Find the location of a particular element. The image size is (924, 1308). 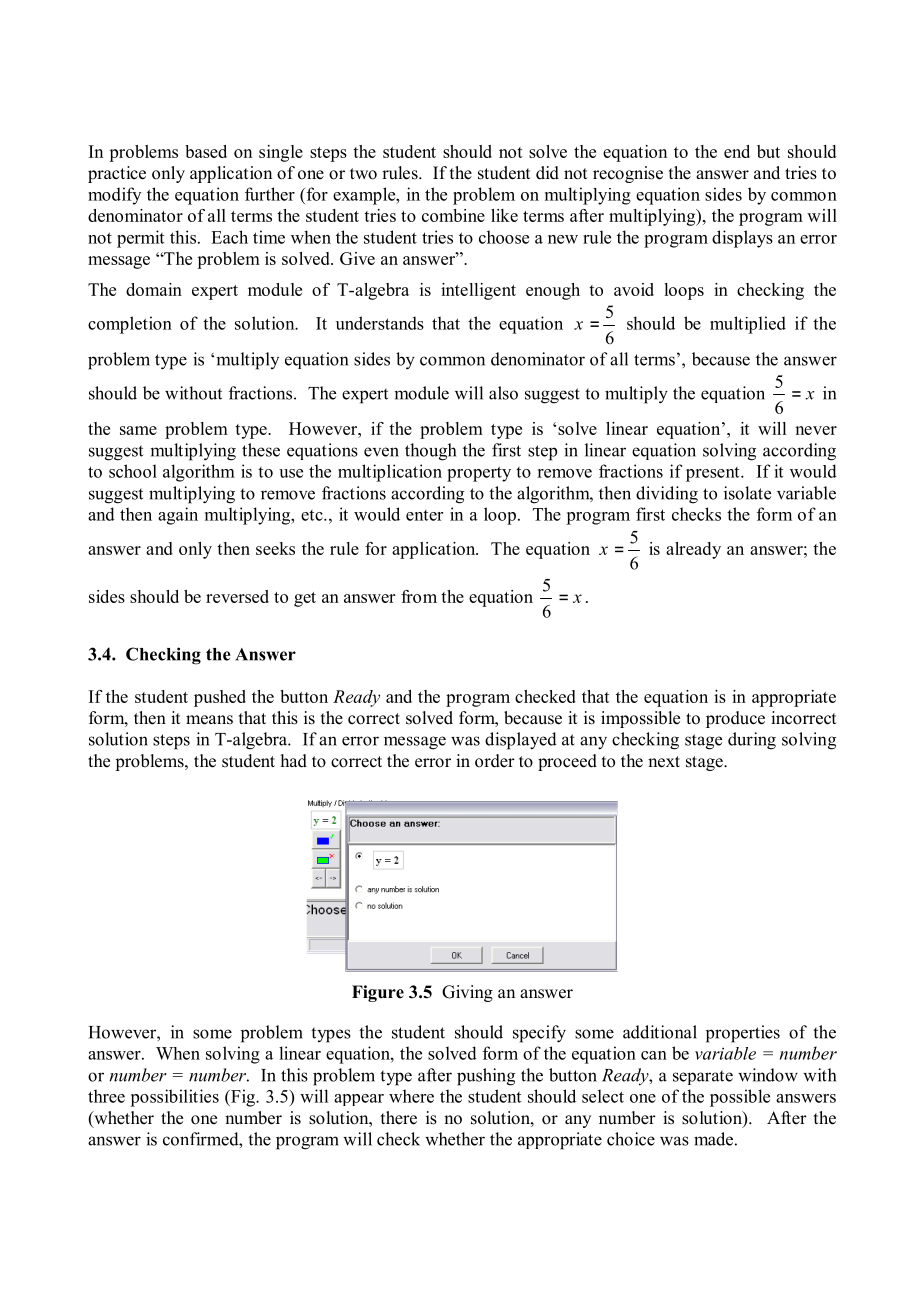

also is located at coordinates (503, 393).
